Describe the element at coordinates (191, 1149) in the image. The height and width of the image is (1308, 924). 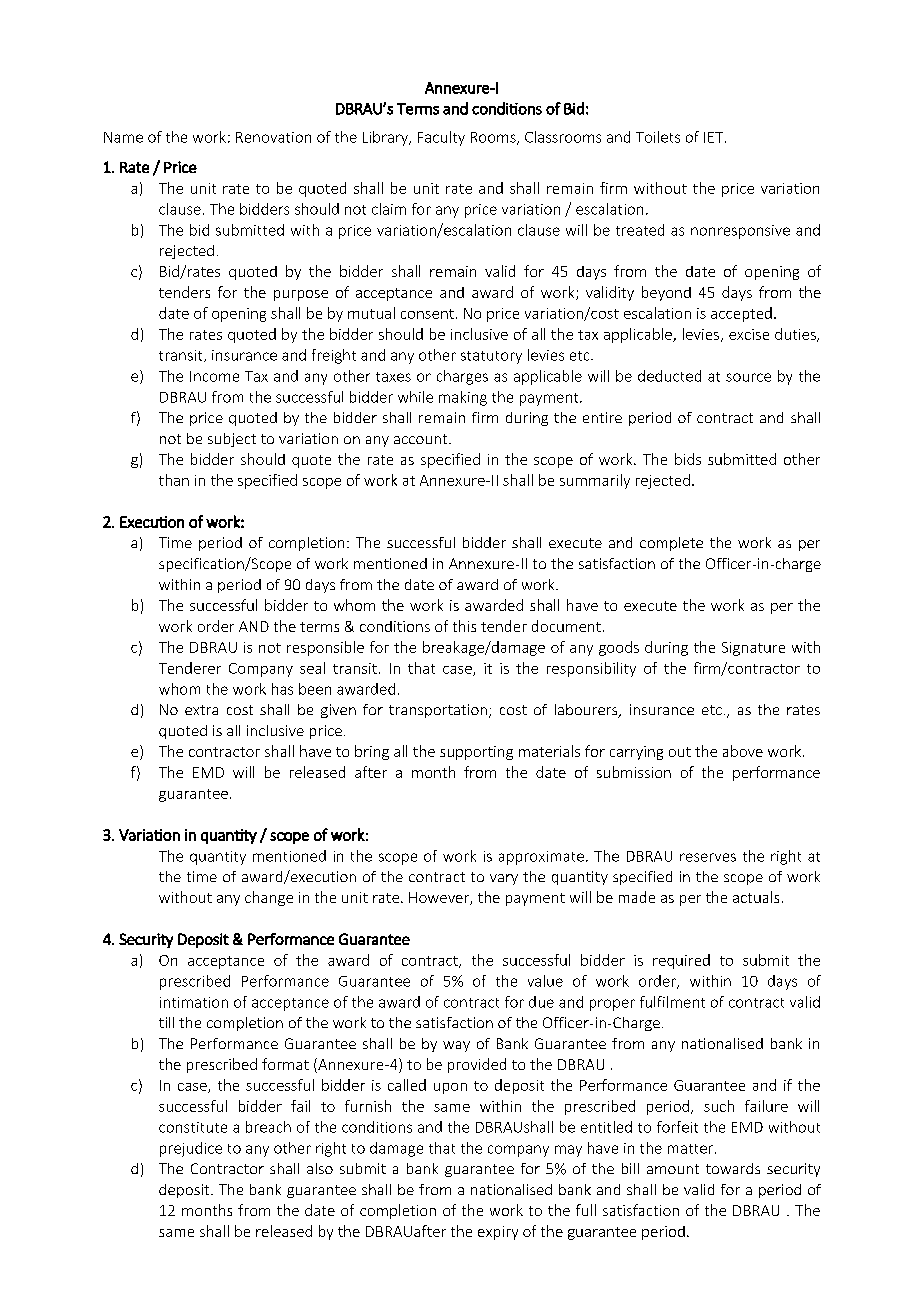
I see `prejudice` at that location.
